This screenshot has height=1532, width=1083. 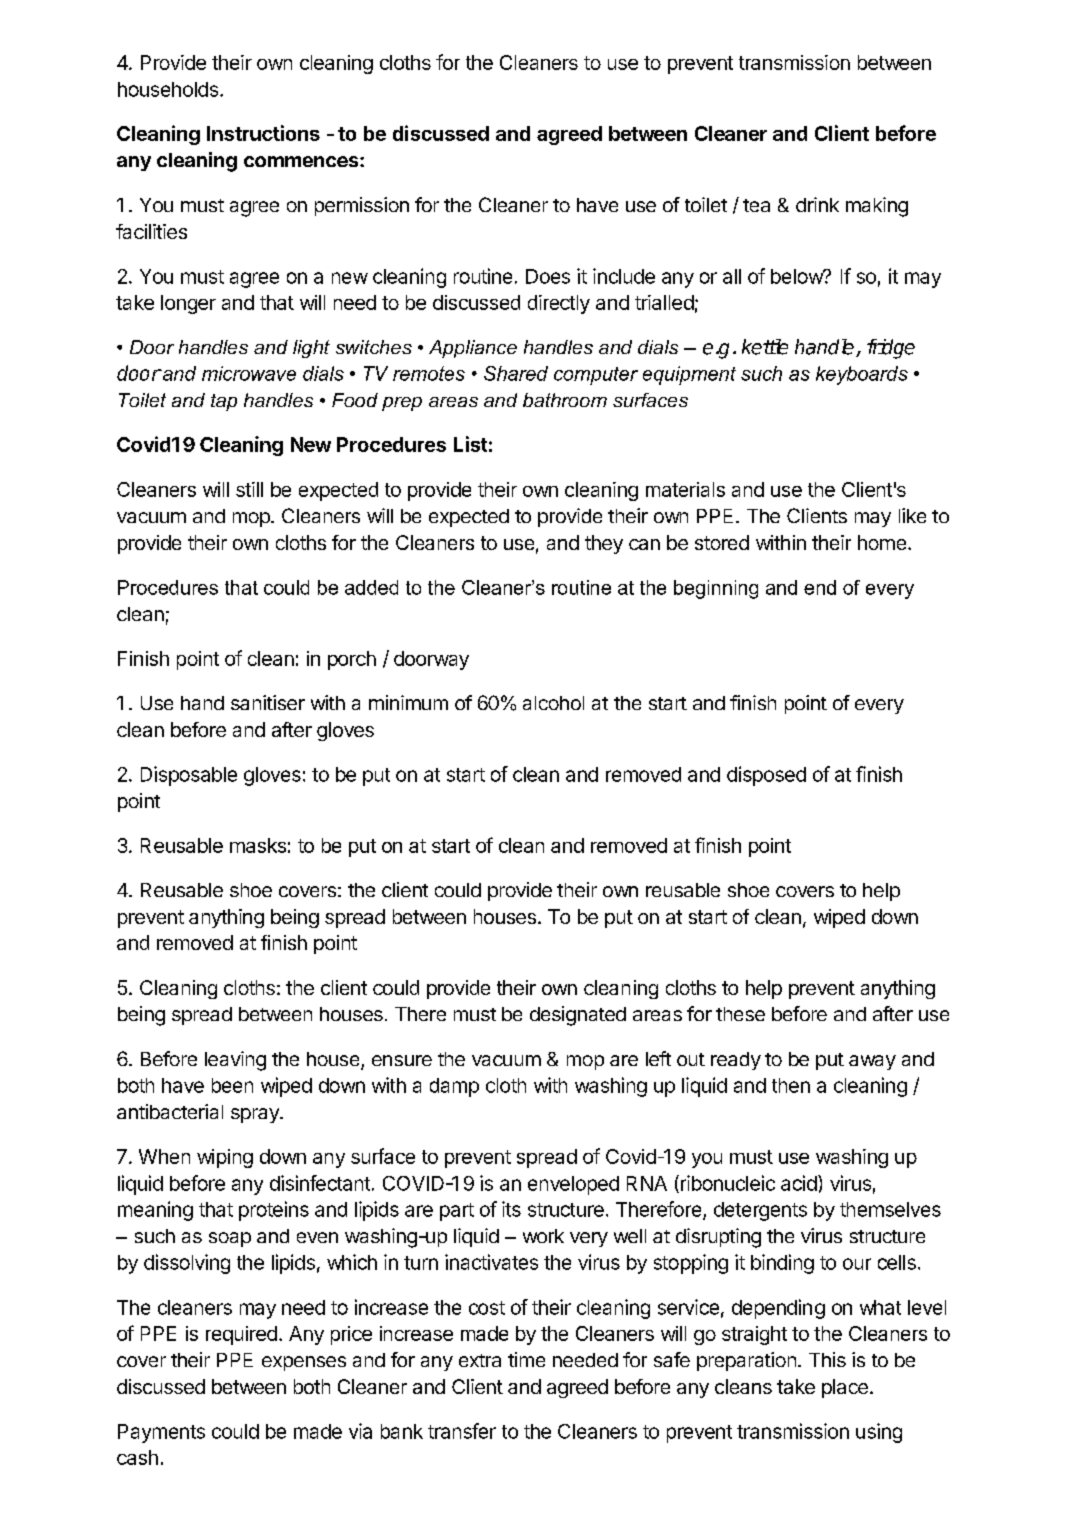 I want to click on place, so click(x=845, y=1388).
